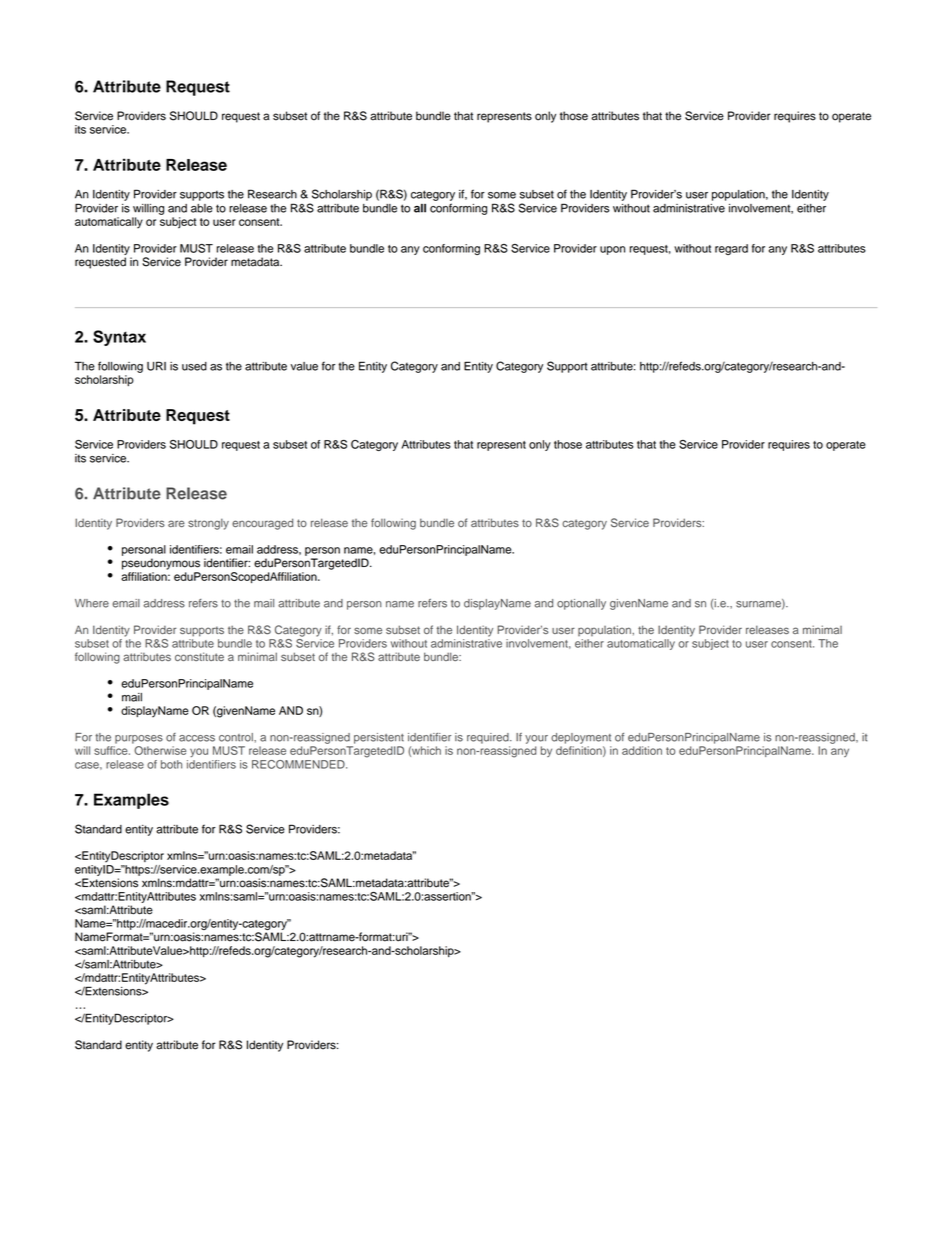 This screenshot has height=1233, width=952. I want to click on addition, so click(642, 750).
